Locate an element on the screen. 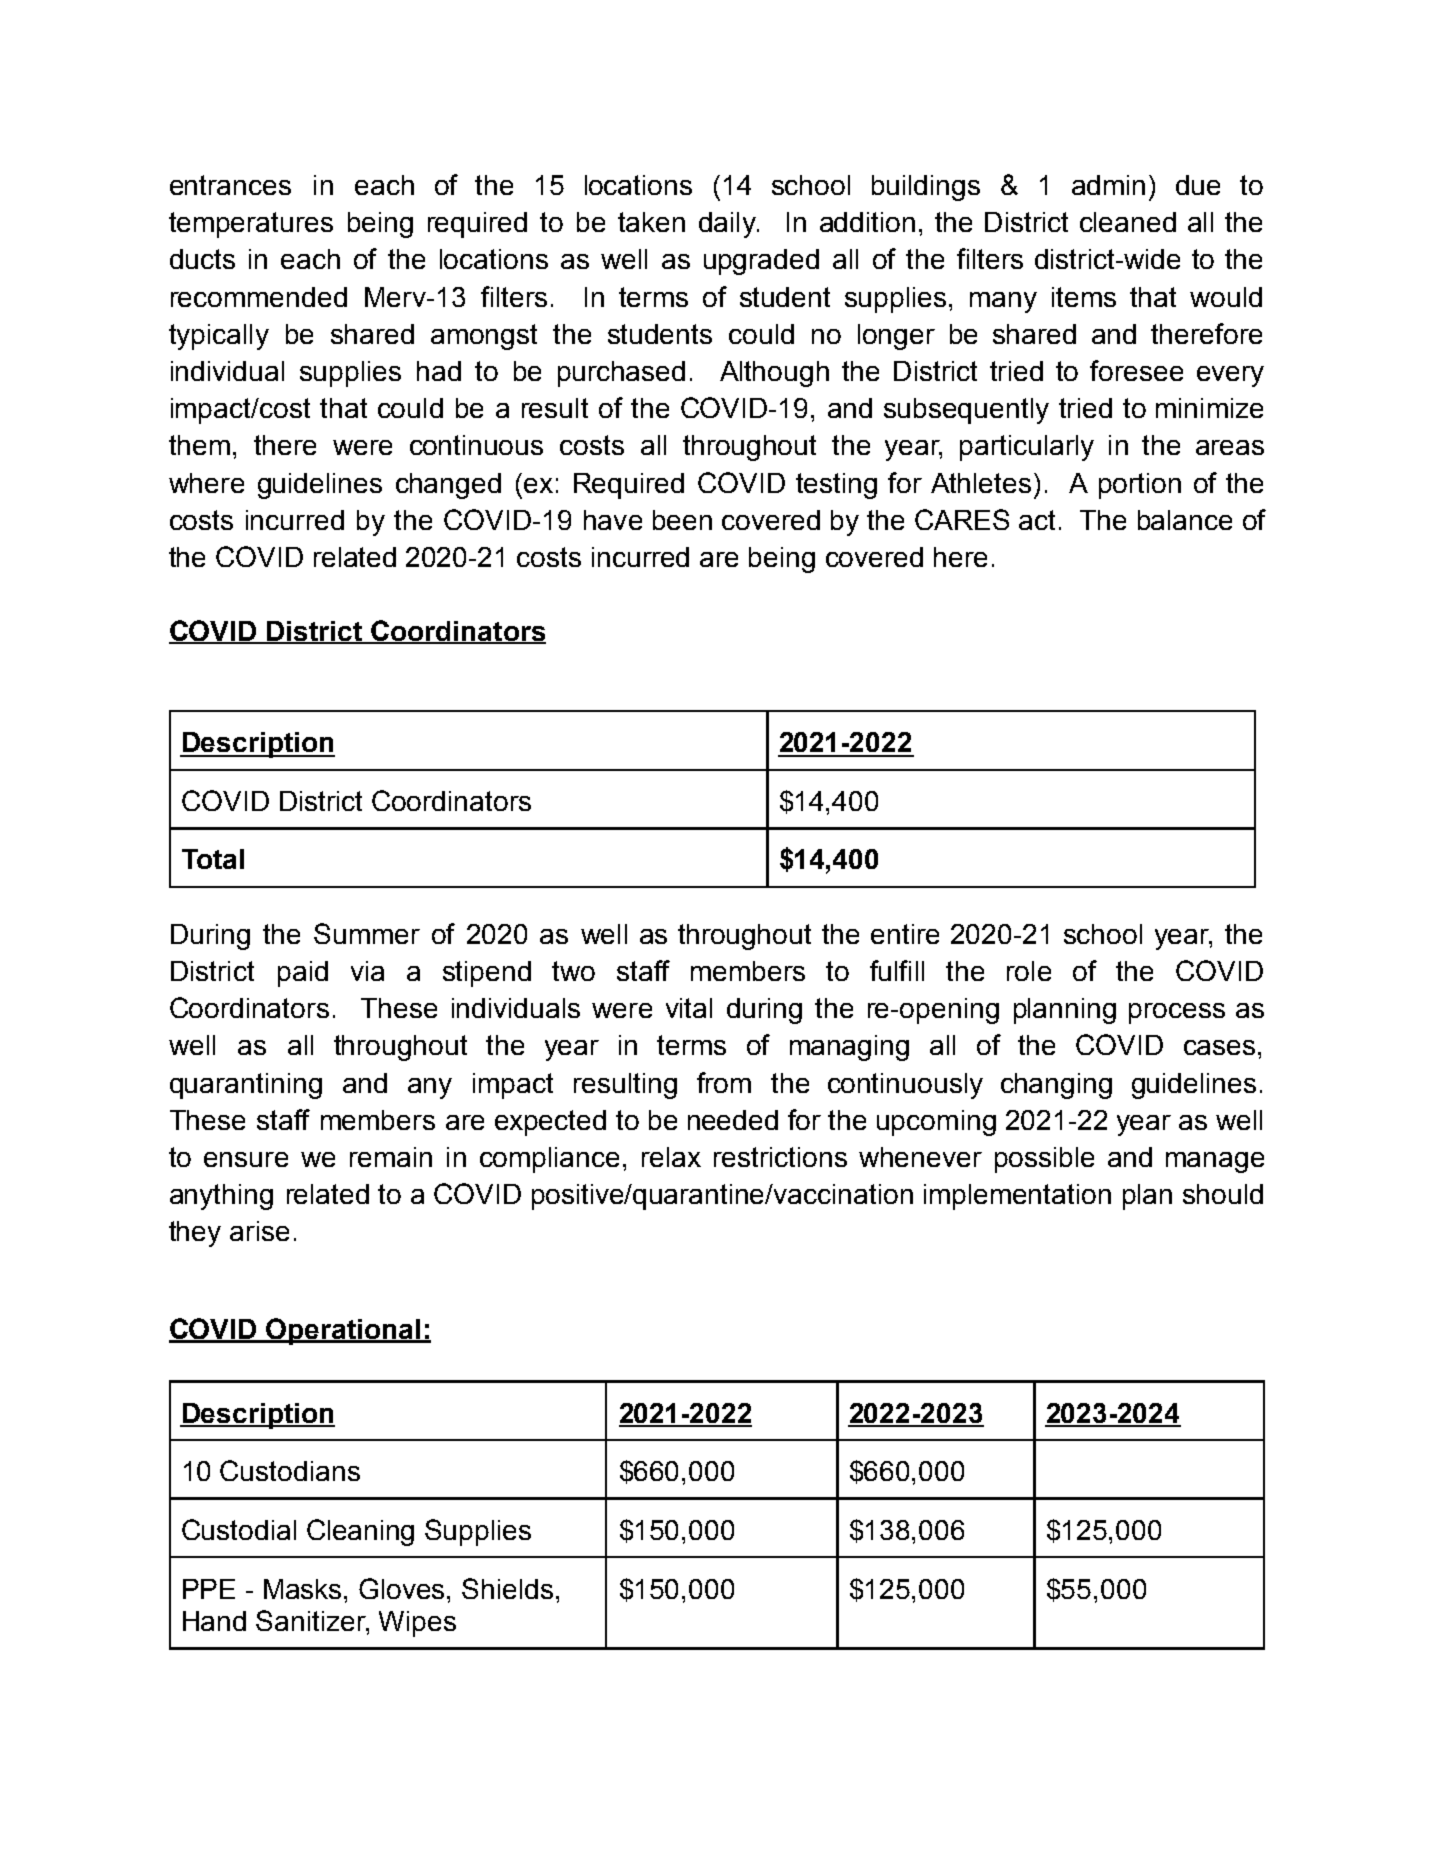 Image resolution: width=1434 pixels, height=1856 pixels. process is located at coordinates (1177, 1013).
